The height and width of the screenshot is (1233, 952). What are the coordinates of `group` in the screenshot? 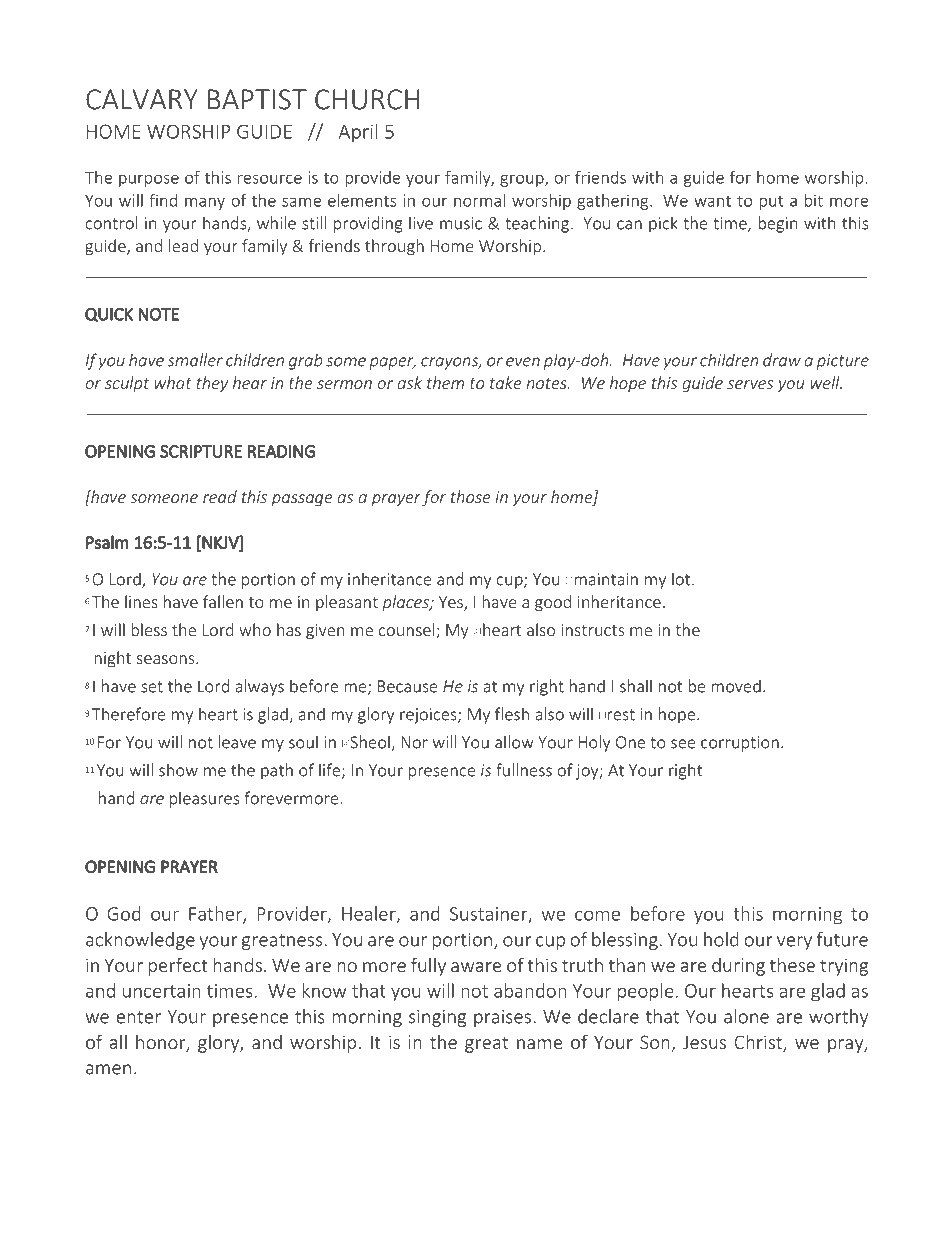 It's located at (523, 180).
